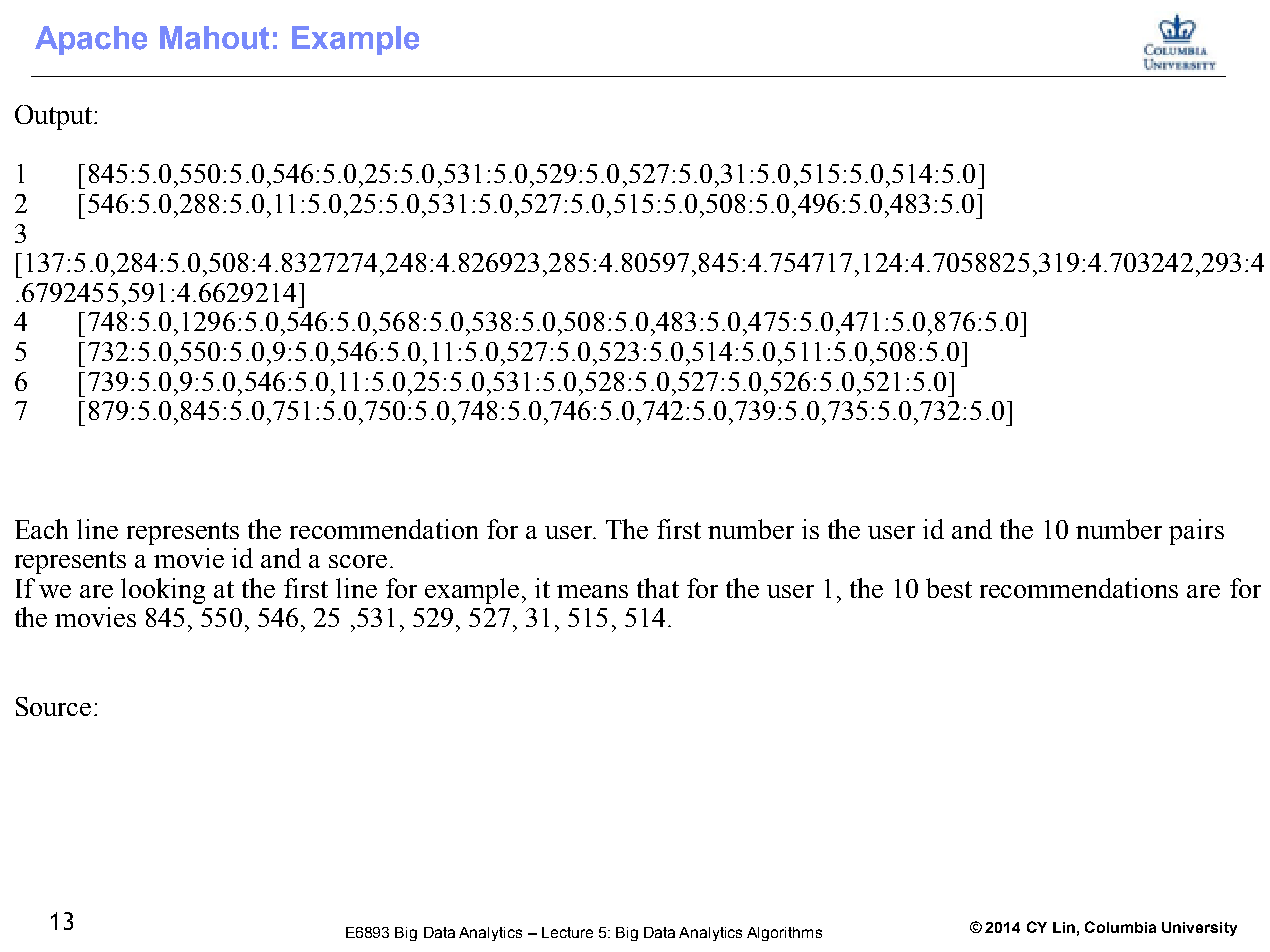 The height and width of the screenshot is (952, 1270). Describe the element at coordinates (55, 117) in the screenshot. I see `Output` at that location.
